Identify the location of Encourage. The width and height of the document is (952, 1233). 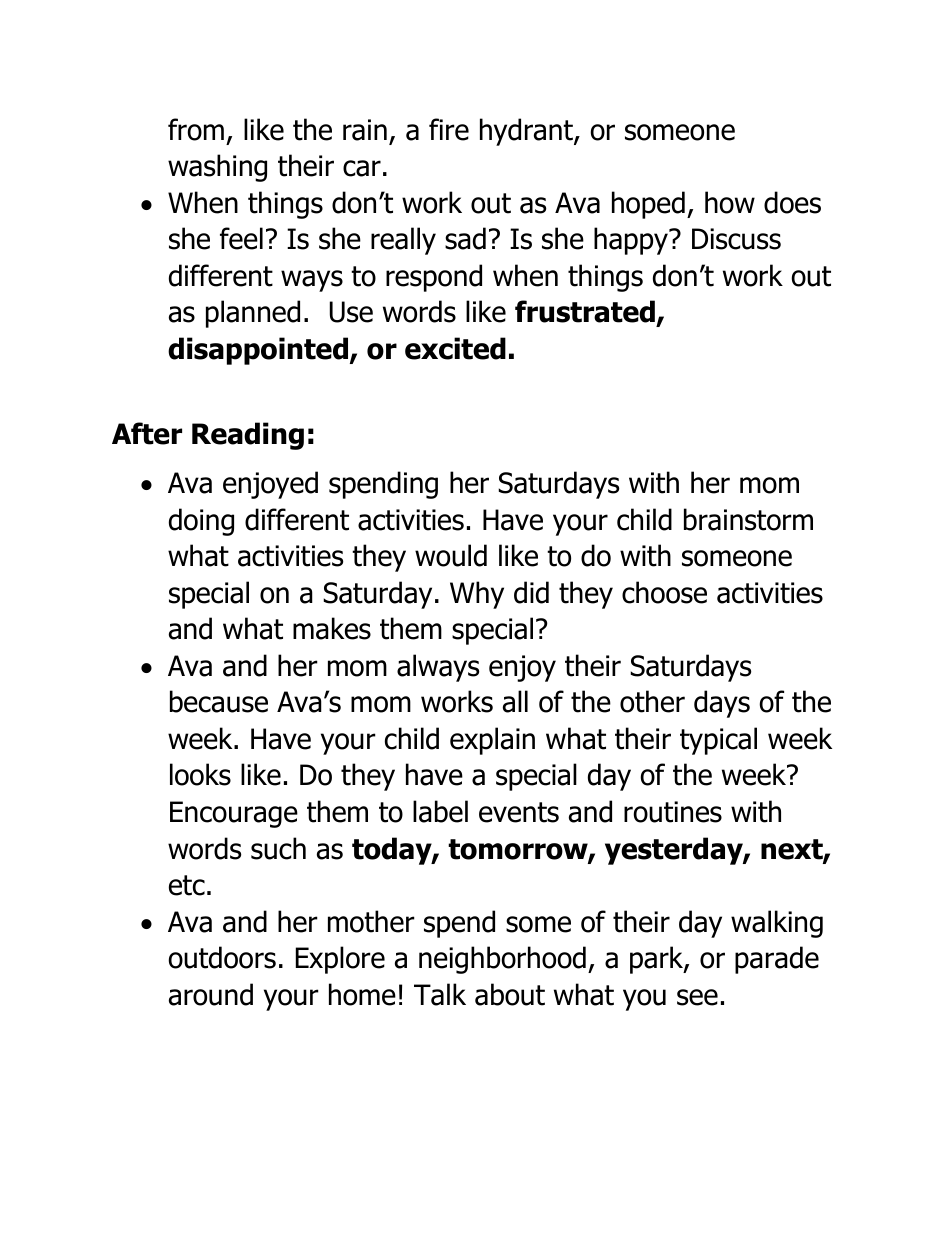
(234, 814).
